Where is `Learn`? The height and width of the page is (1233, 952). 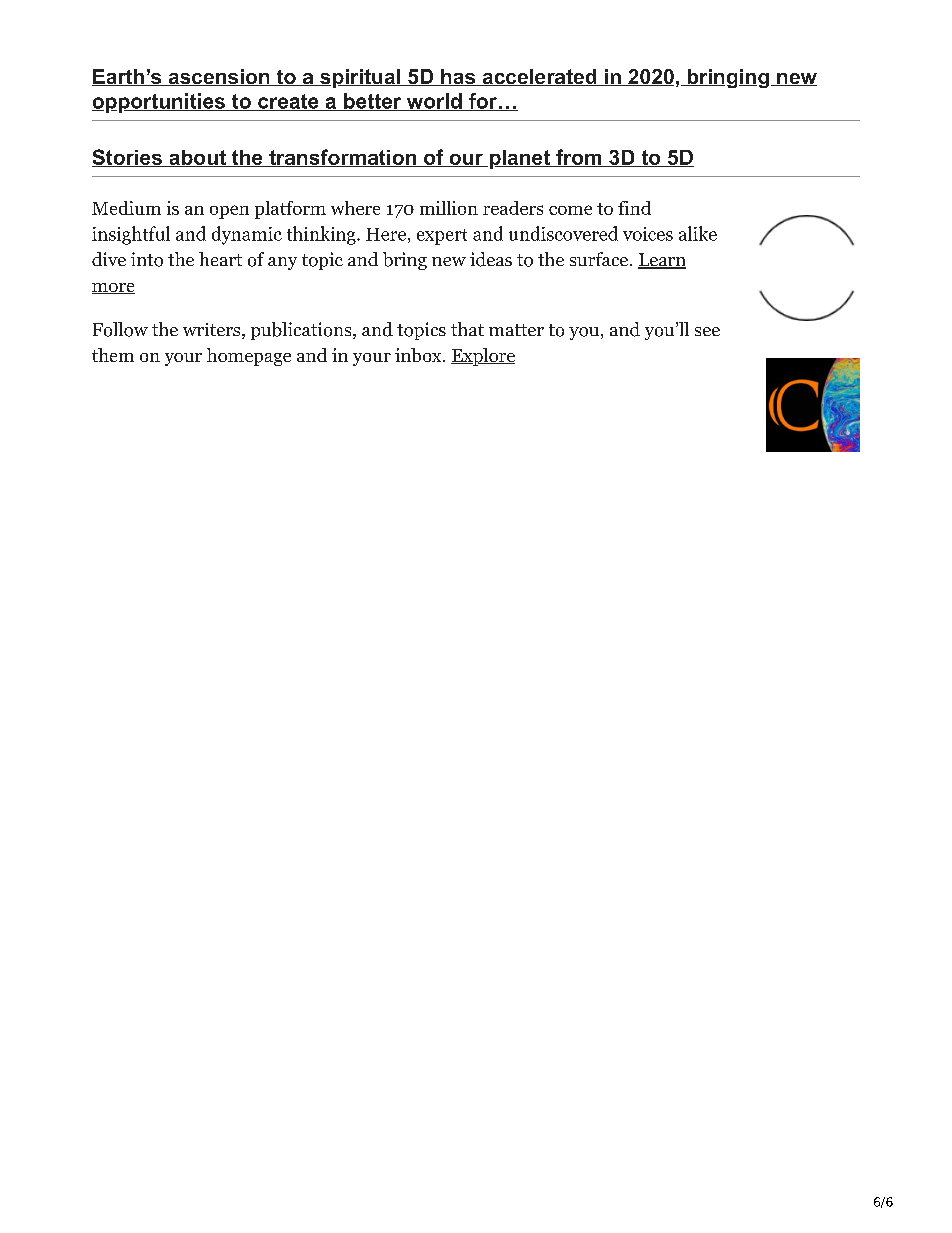 Learn is located at coordinates (662, 261).
